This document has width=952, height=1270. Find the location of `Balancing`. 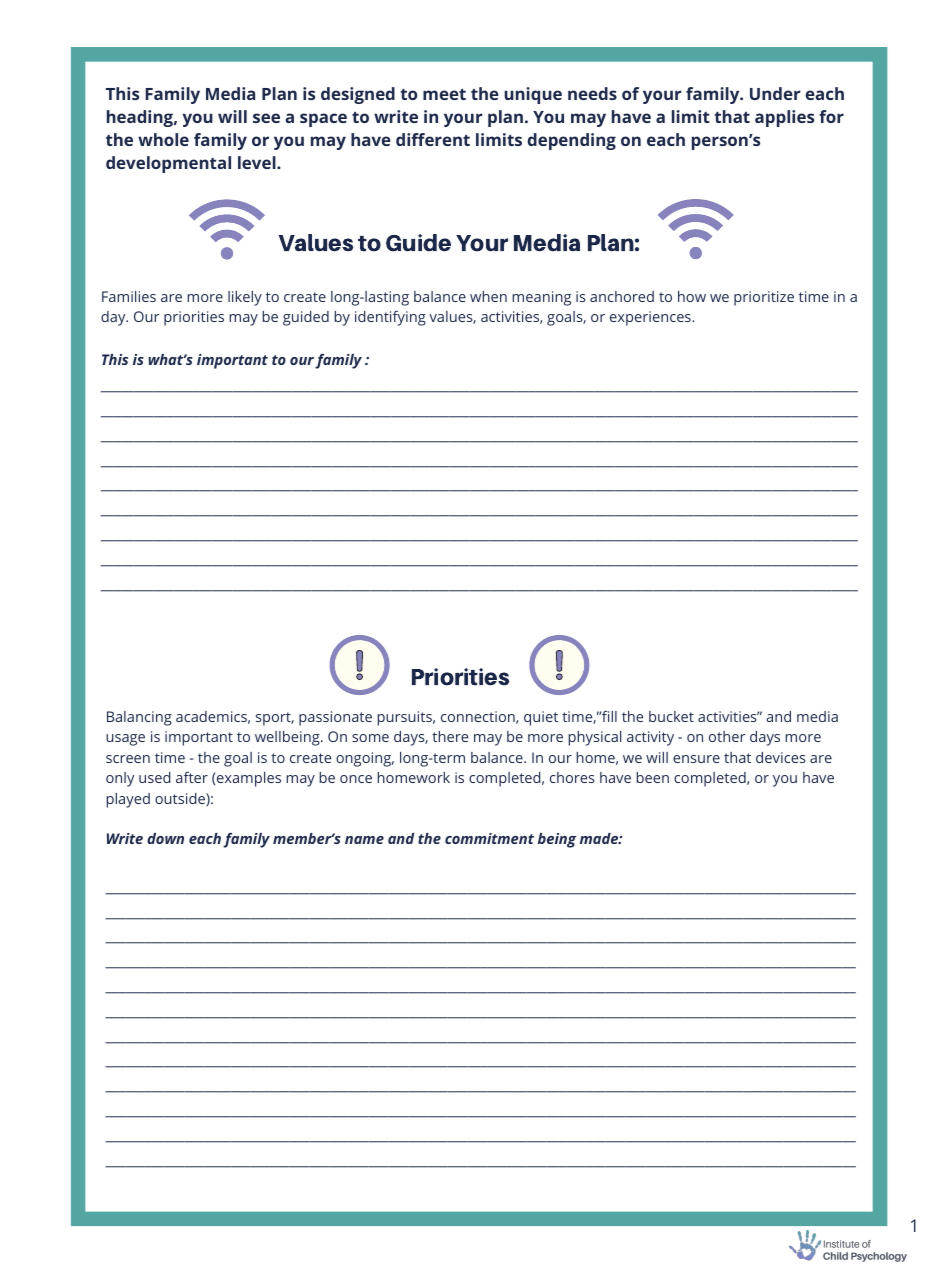

Balancing is located at coordinates (139, 718).
